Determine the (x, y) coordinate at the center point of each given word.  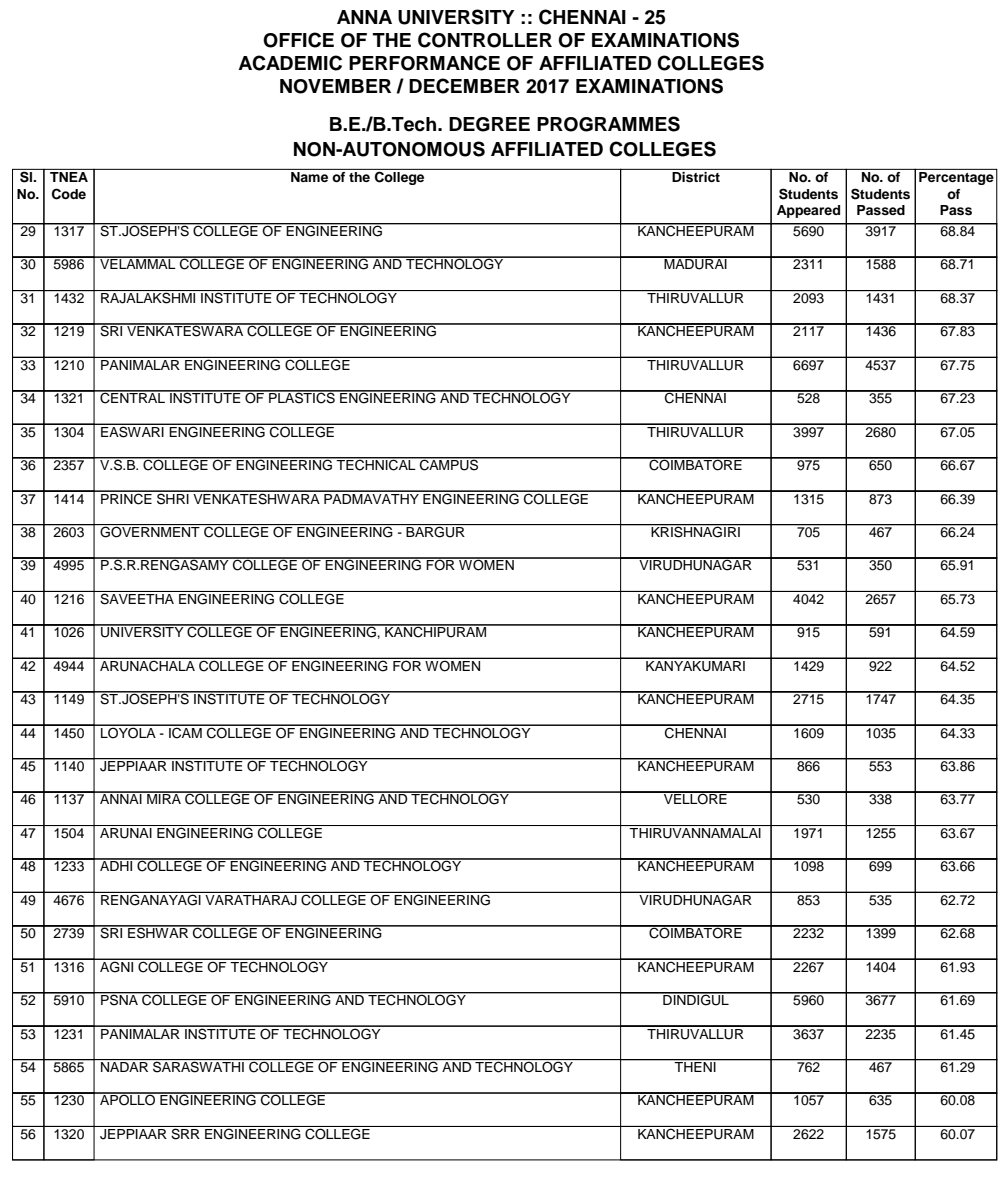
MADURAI (695, 263)
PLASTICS (302, 397)
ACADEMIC (290, 63)
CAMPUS (449, 464)
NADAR (125, 1065)
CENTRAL (132, 397)
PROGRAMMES (608, 124)
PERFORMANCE (424, 63)
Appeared (808, 211)
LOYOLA (128, 732)
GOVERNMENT (150, 531)
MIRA (164, 798)
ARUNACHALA (147, 665)
